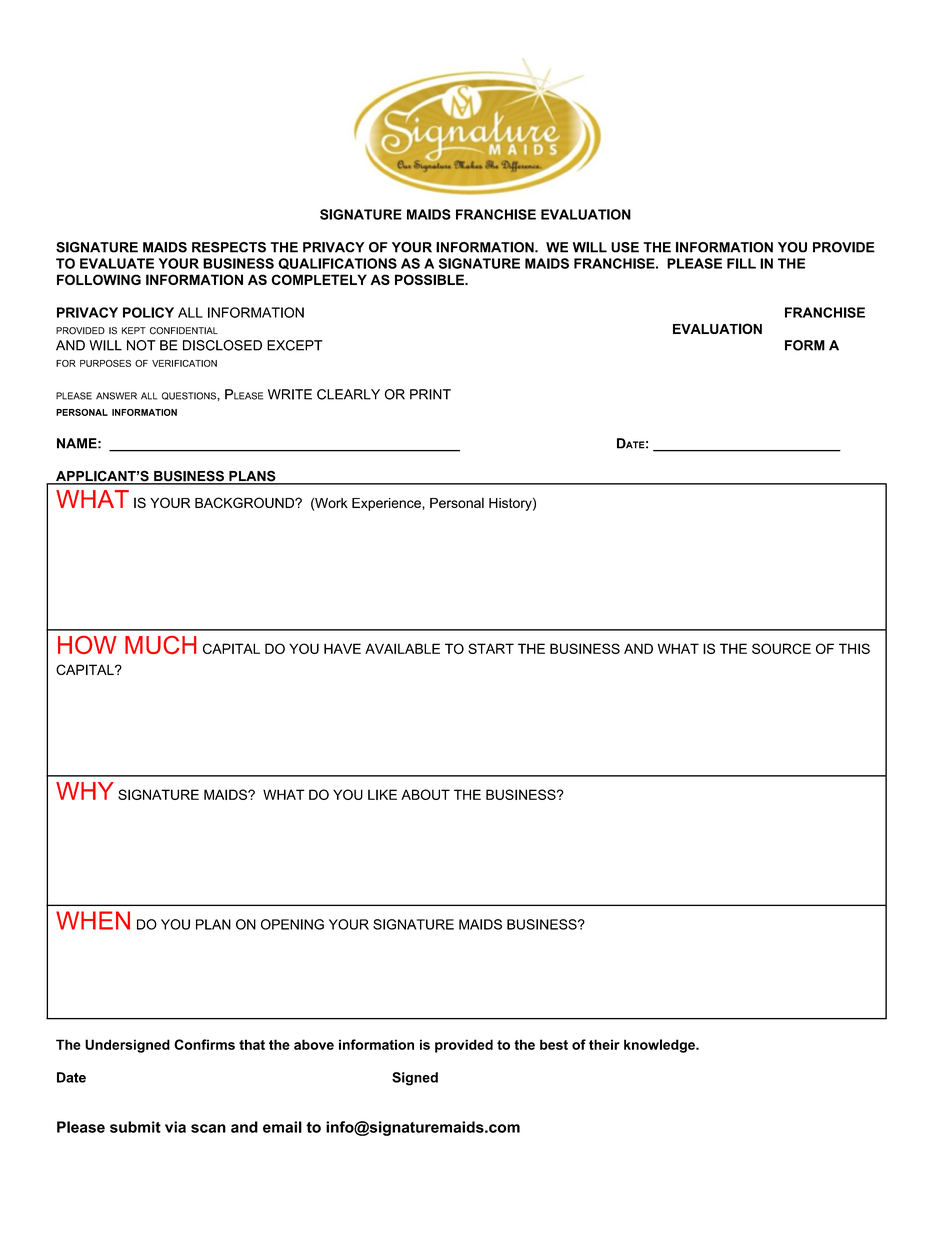 The width and height of the screenshot is (952, 1233). What do you see at coordinates (741, 263) in the screenshot?
I see `FILL` at bounding box center [741, 263].
